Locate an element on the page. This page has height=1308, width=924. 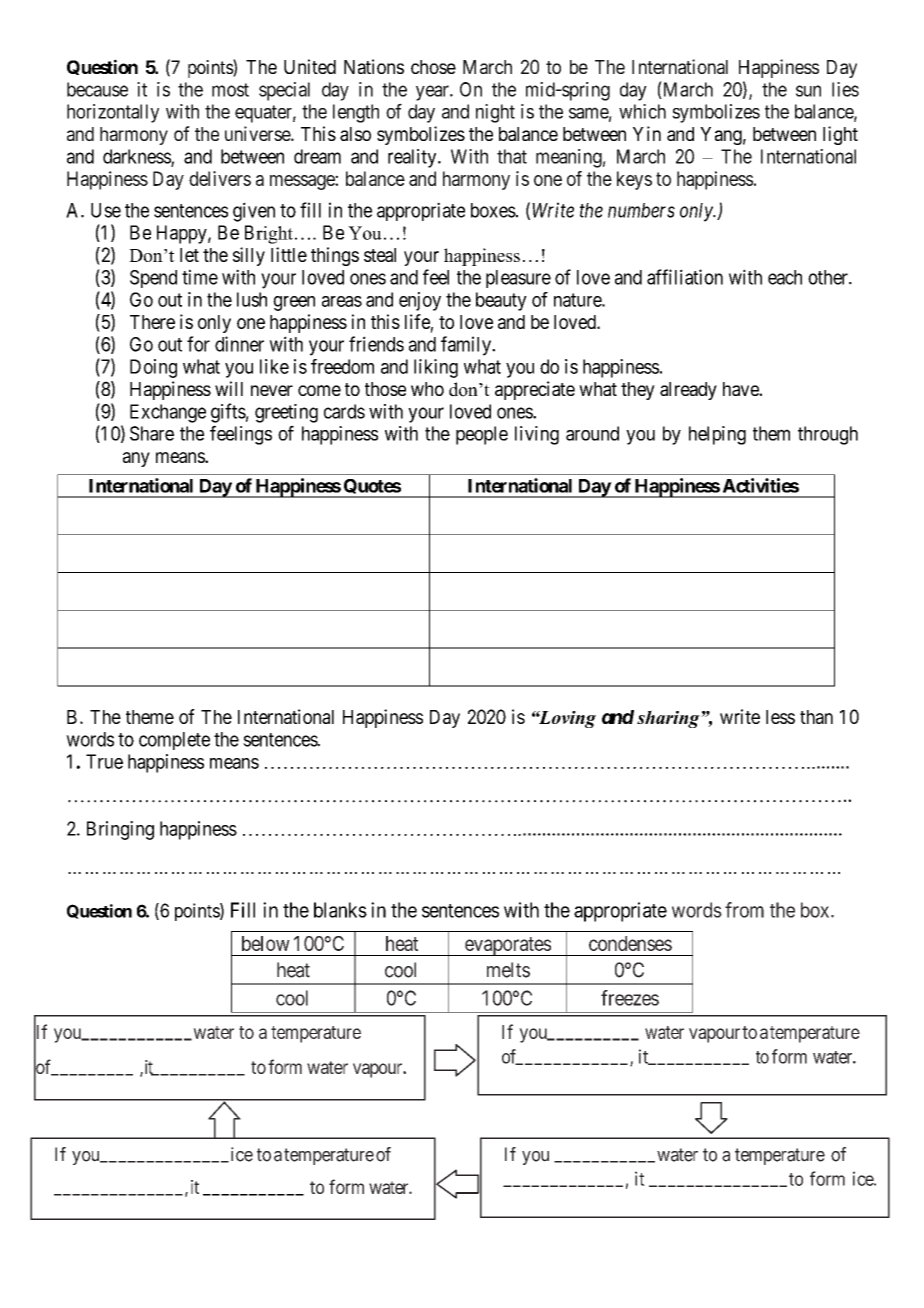
sharing is located at coordinates (669, 719).
